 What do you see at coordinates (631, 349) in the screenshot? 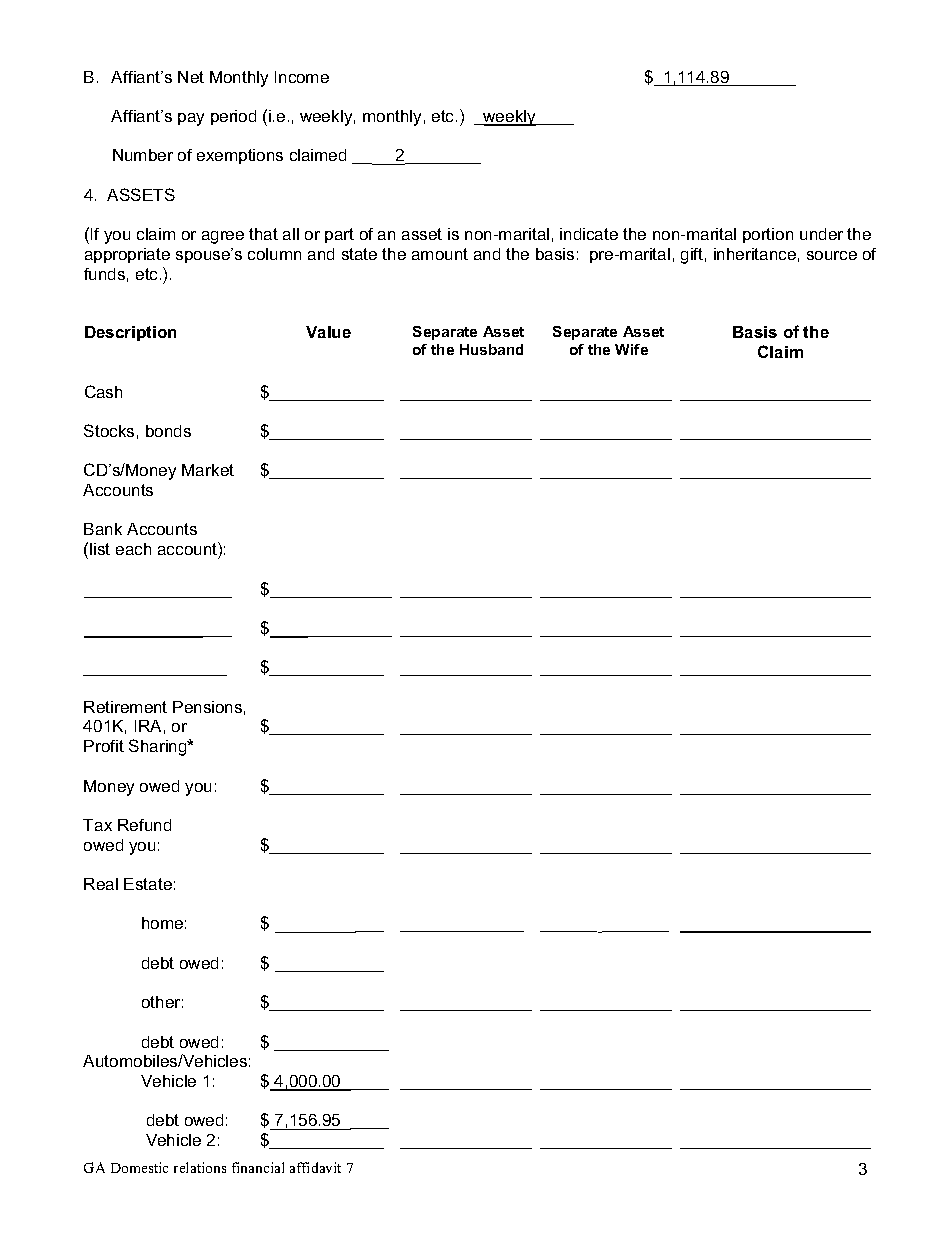
I see `Wife` at bounding box center [631, 349].
